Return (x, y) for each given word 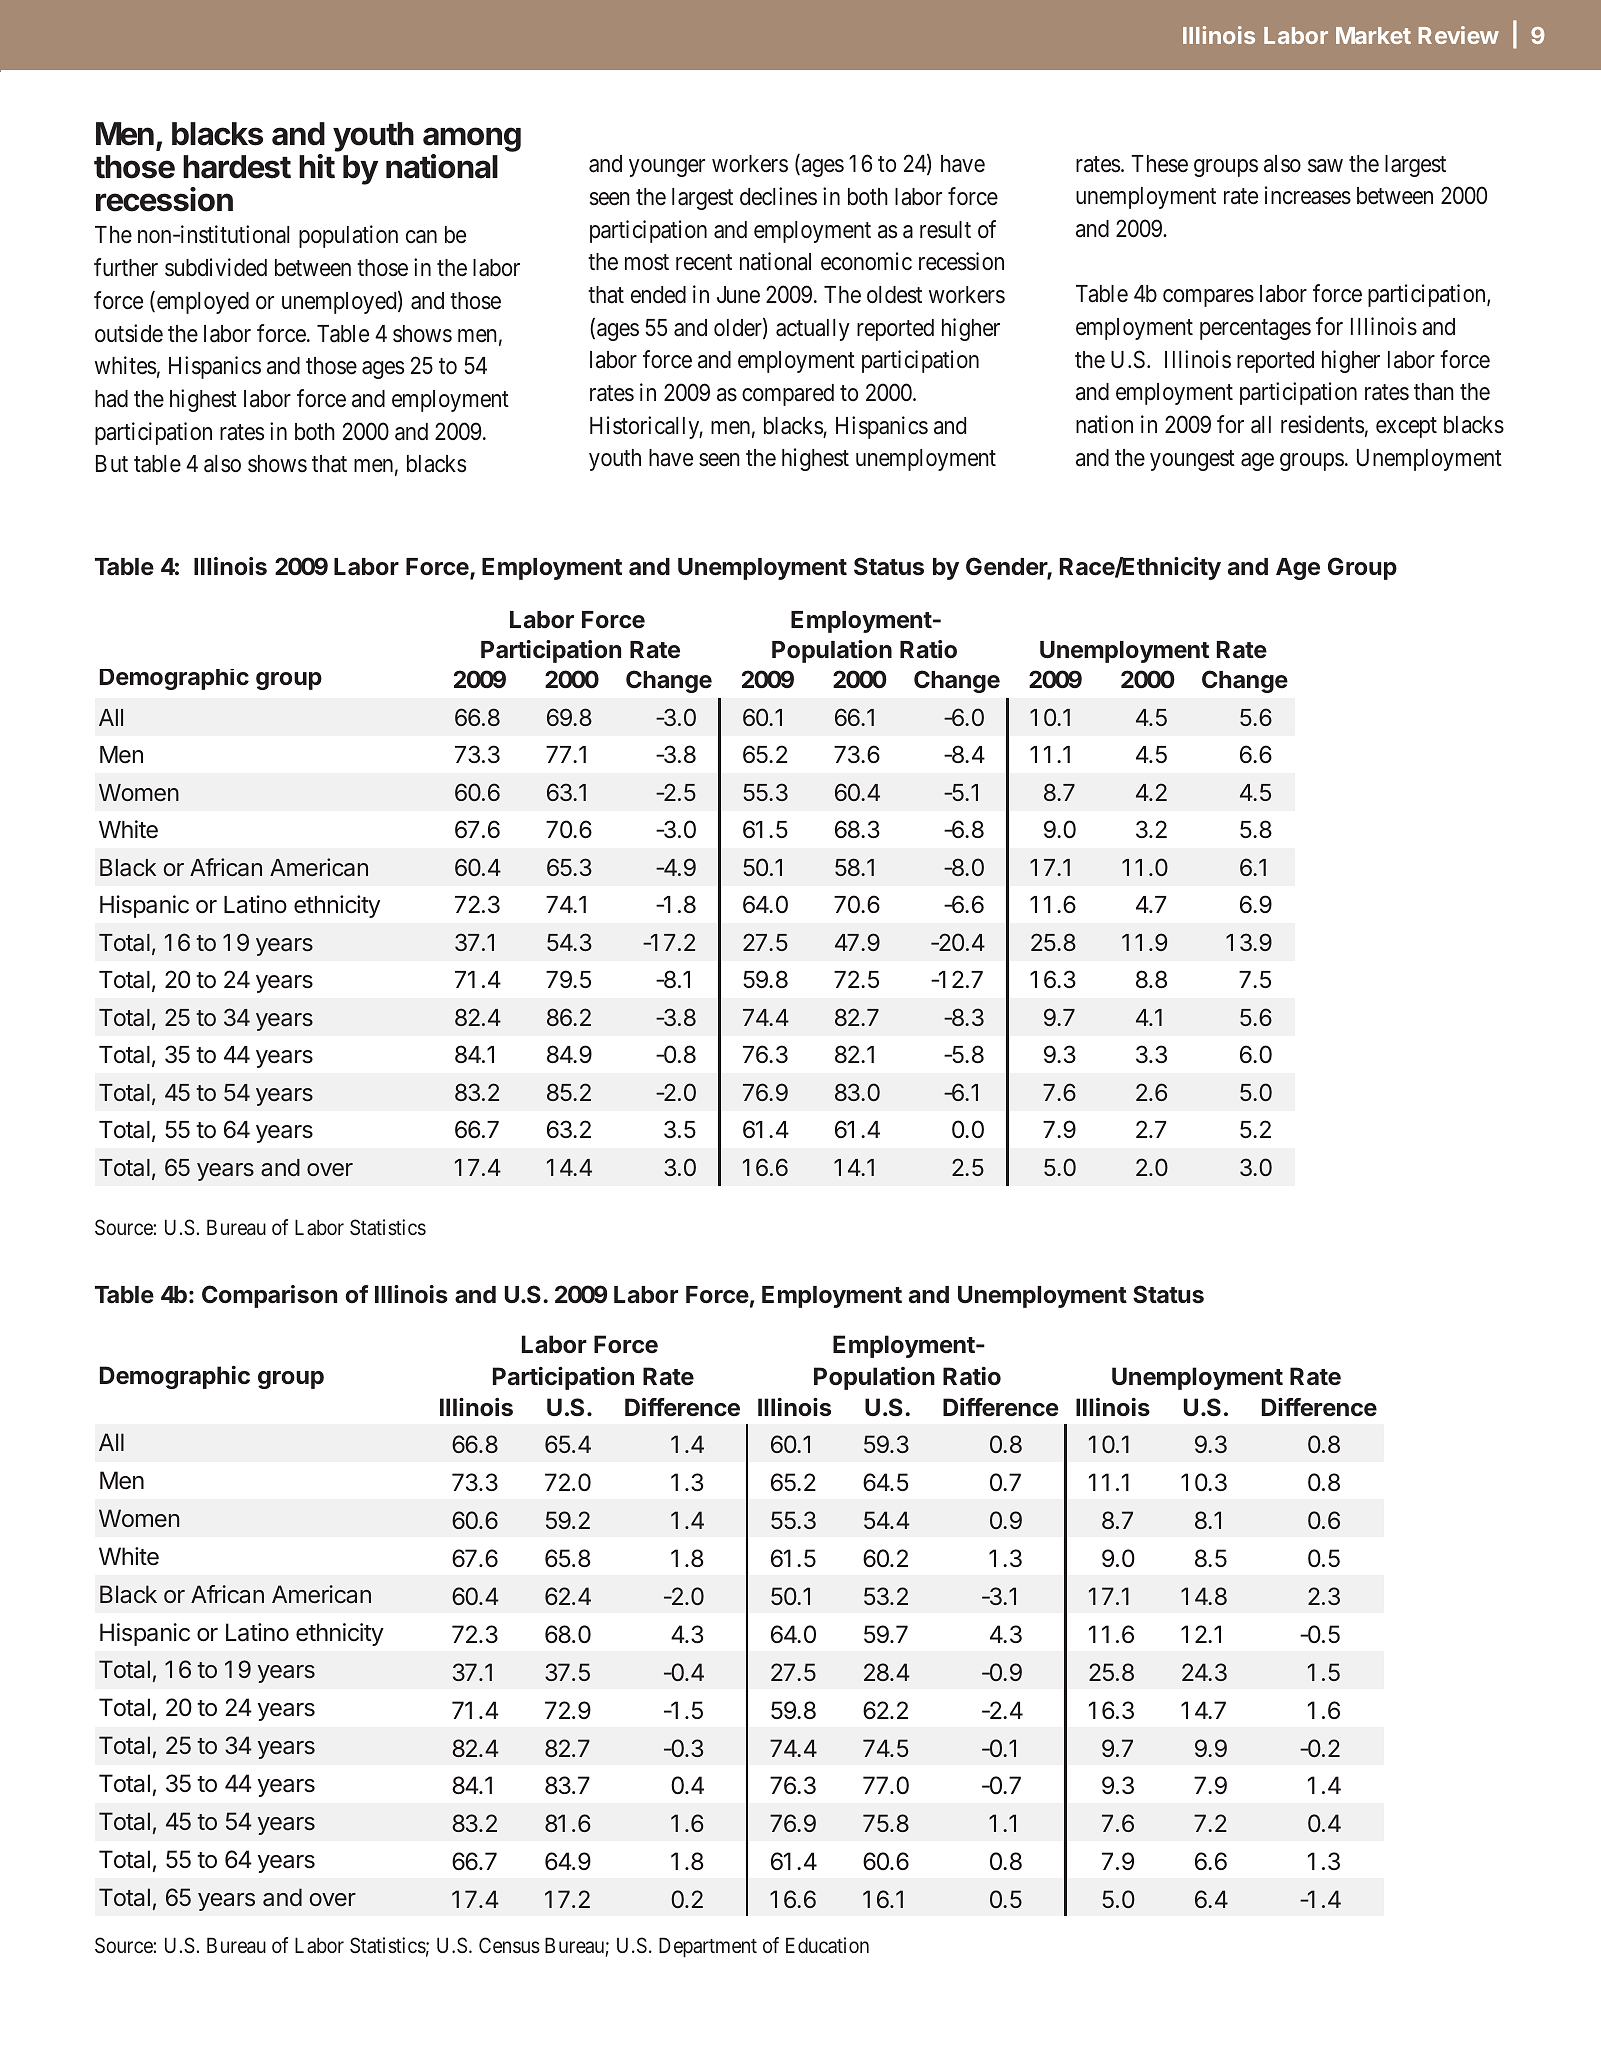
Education (827, 1945)
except (1406, 428)
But (112, 463)
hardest (237, 167)
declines (778, 196)
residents (1322, 424)
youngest (1192, 460)
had (111, 399)
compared (788, 395)
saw (1325, 166)
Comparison (269, 1296)
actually (813, 330)
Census (509, 1945)
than (1434, 392)
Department (708, 1947)
